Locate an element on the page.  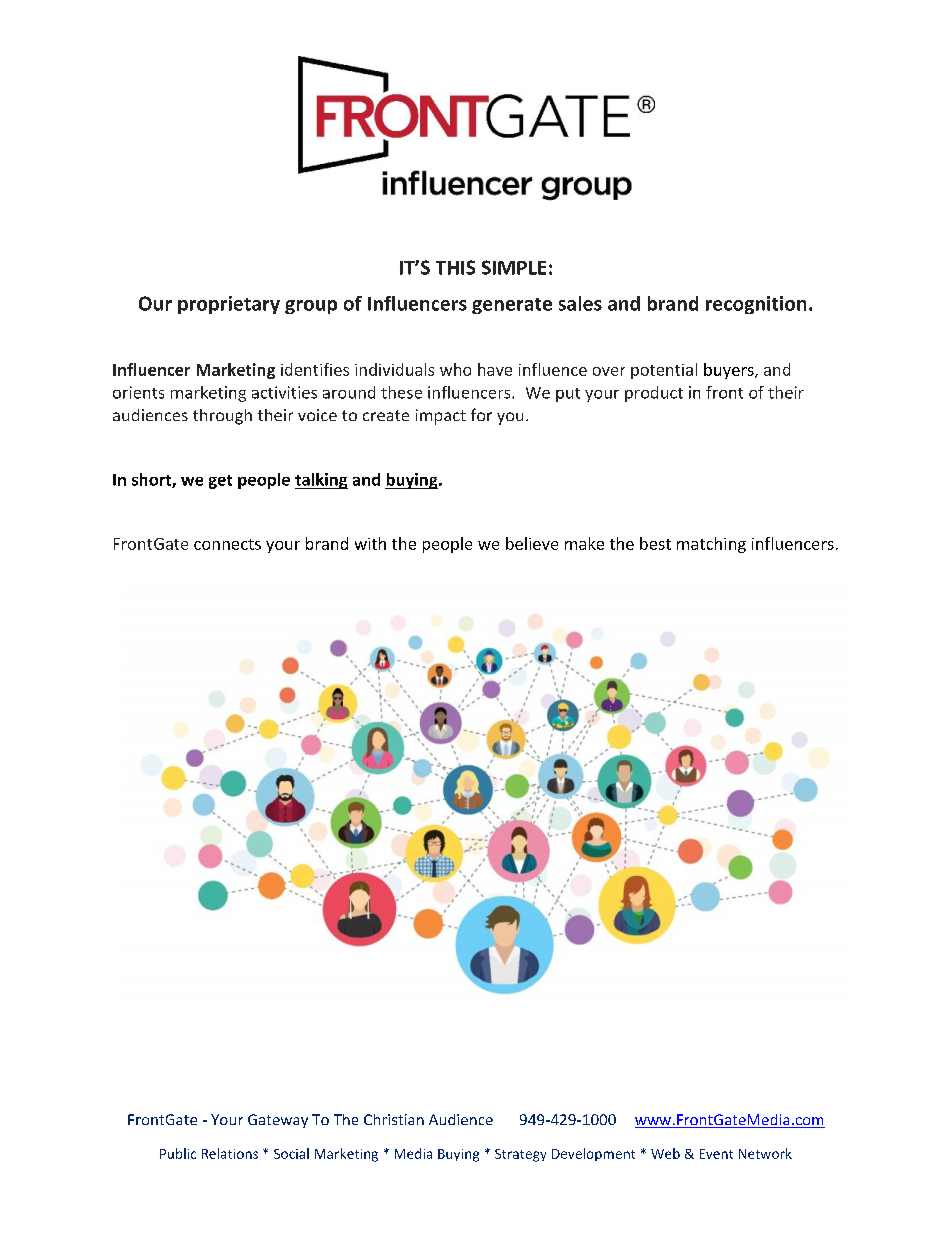
Christian is located at coordinates (394, 1119).
